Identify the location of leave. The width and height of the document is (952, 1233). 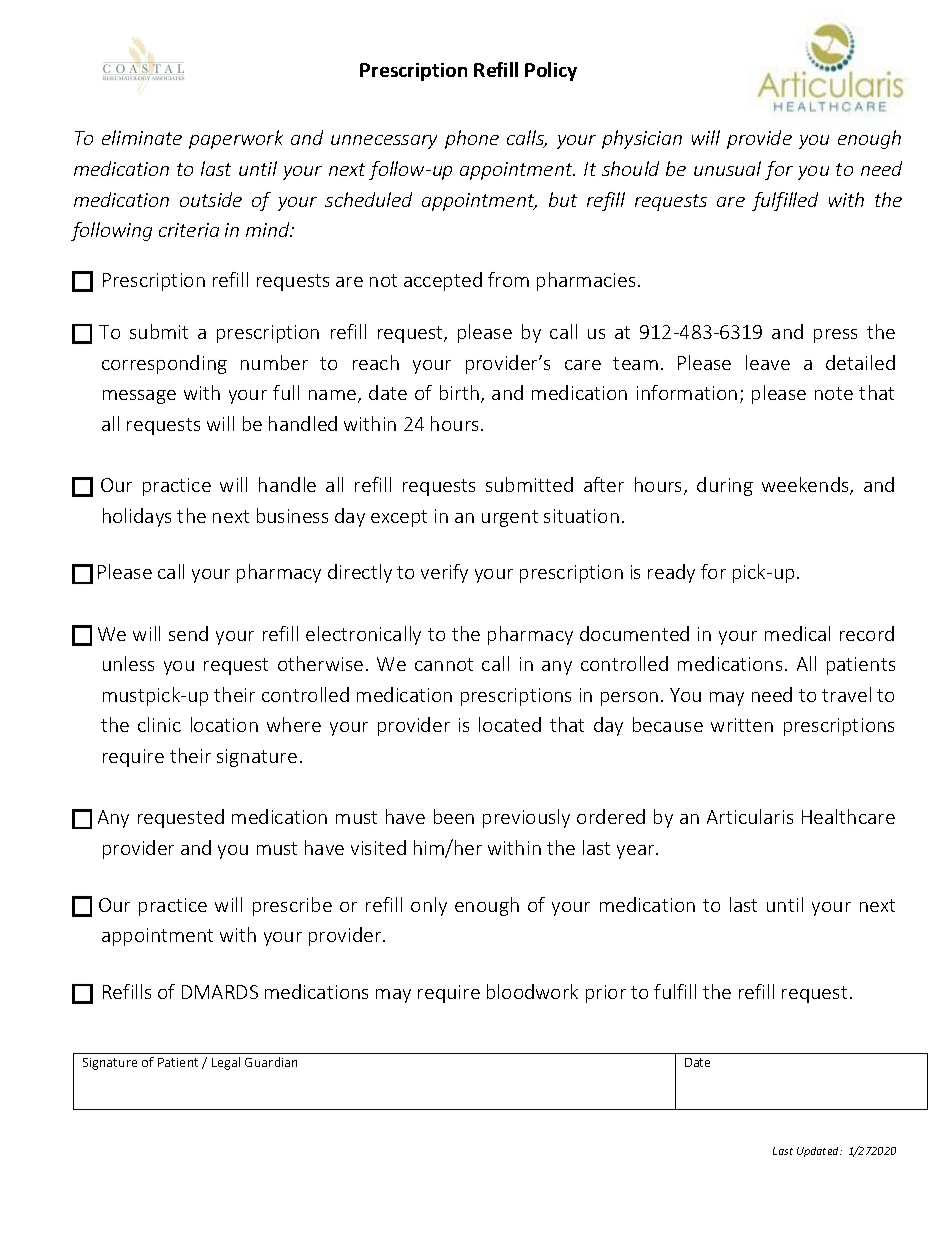
(768, 362).
